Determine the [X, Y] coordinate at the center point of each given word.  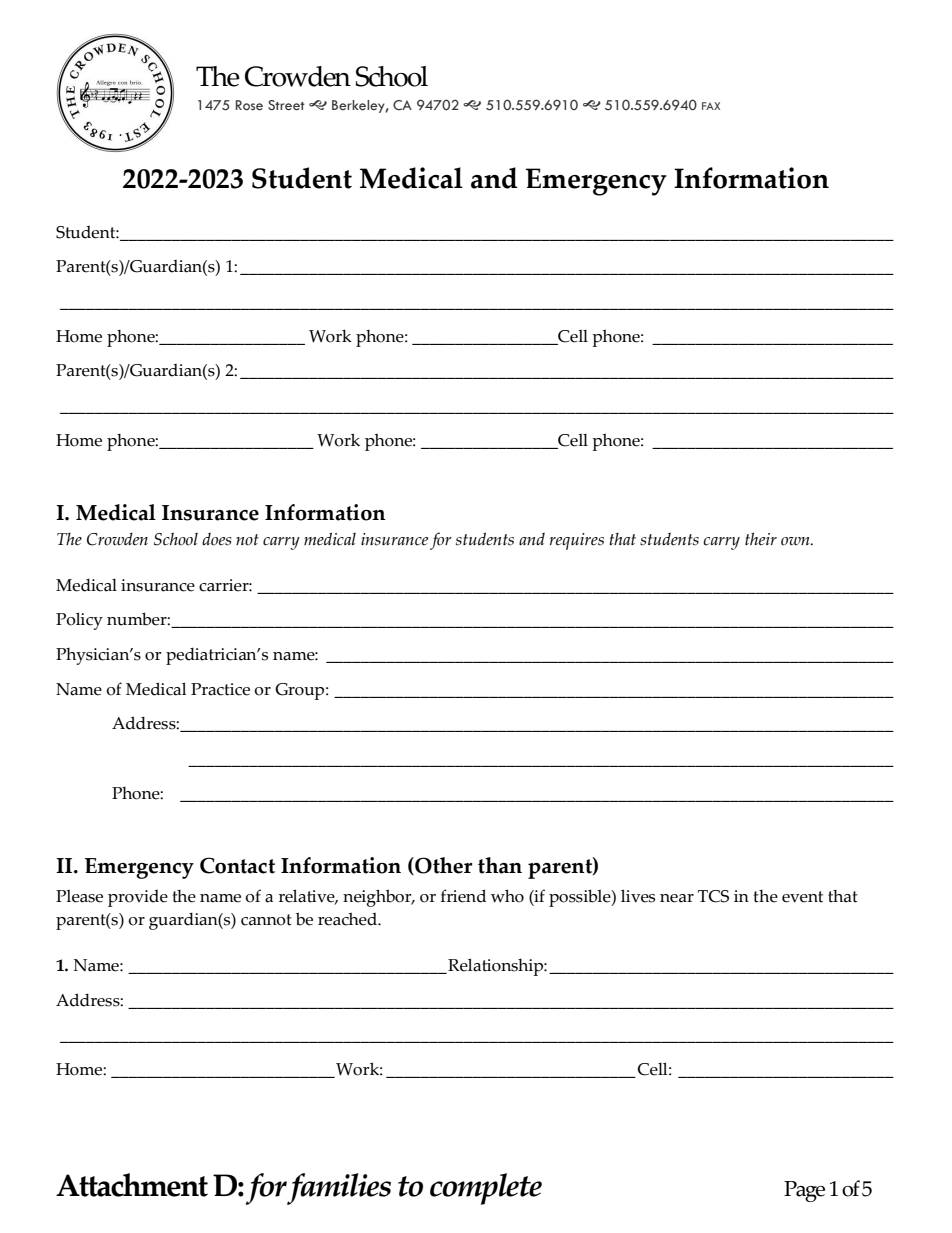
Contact [237, 865]
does [216, 539]
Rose [249, 105]
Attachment [132, 1185]
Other [442, 866]
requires [576, 541]
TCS [713, 896]
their [761, 538]
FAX [711, 106]
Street [286, 105]
